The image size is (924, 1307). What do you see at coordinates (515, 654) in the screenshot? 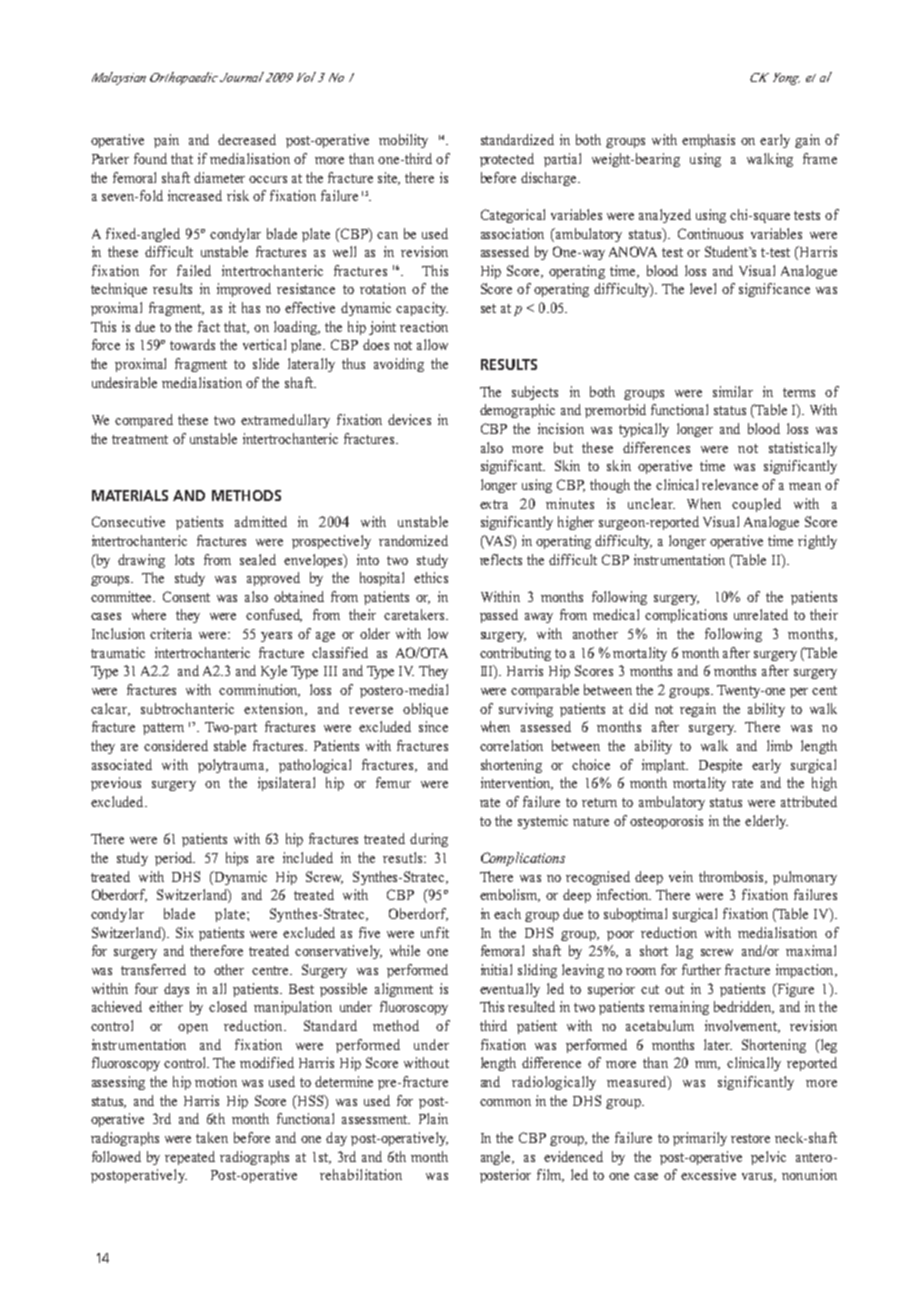
I see `contributing` at bounding box center [515, 654].
